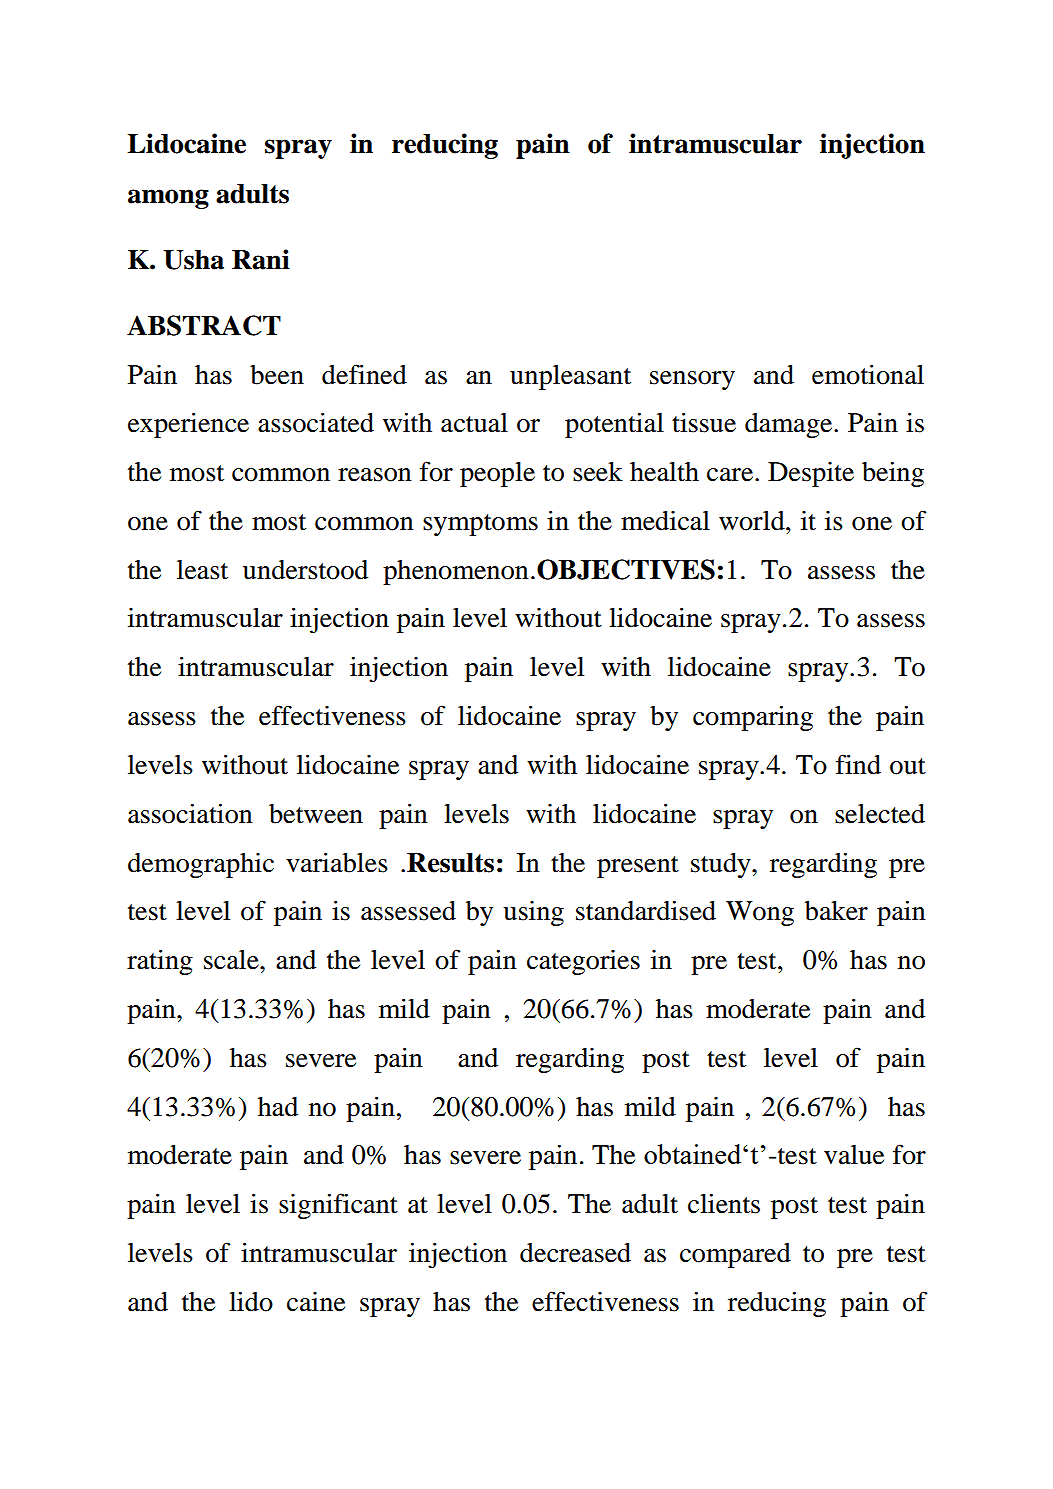 The width and height of the document is (1053, 1489). What do you see at coordinates (338, 1206) in the document?
I see `significant` at bounding box center [338, 1206].
